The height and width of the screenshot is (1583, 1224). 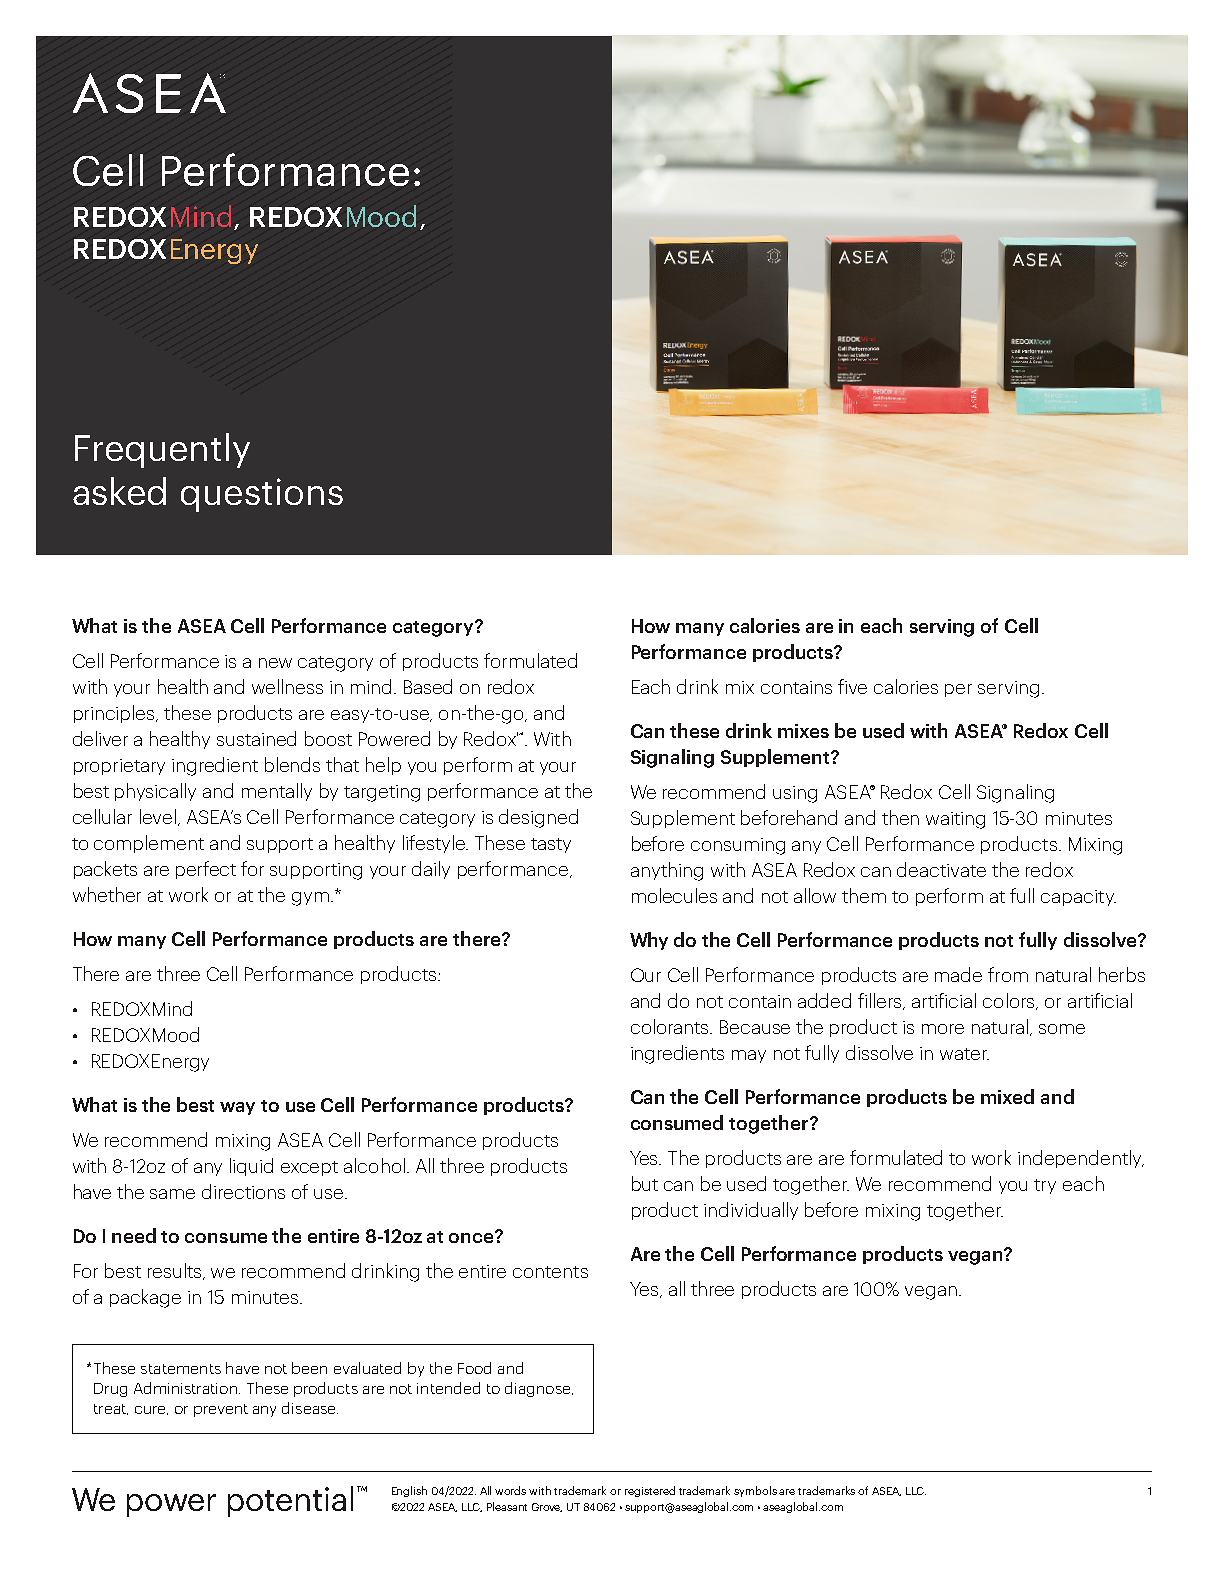 I want to click on from, so click(x=1008, y=974).
